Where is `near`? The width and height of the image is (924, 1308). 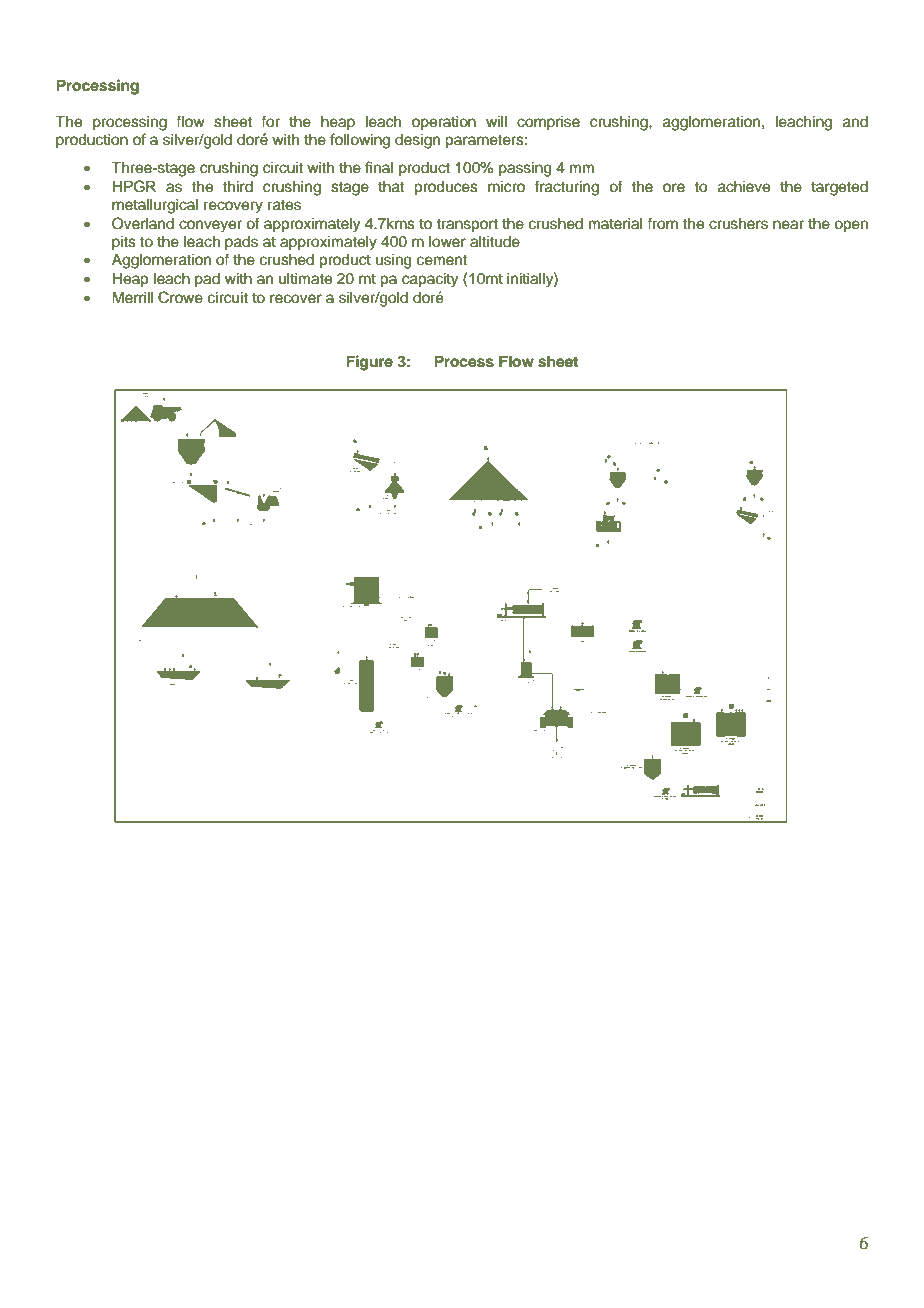 near is located at coordinates (788, 225).
